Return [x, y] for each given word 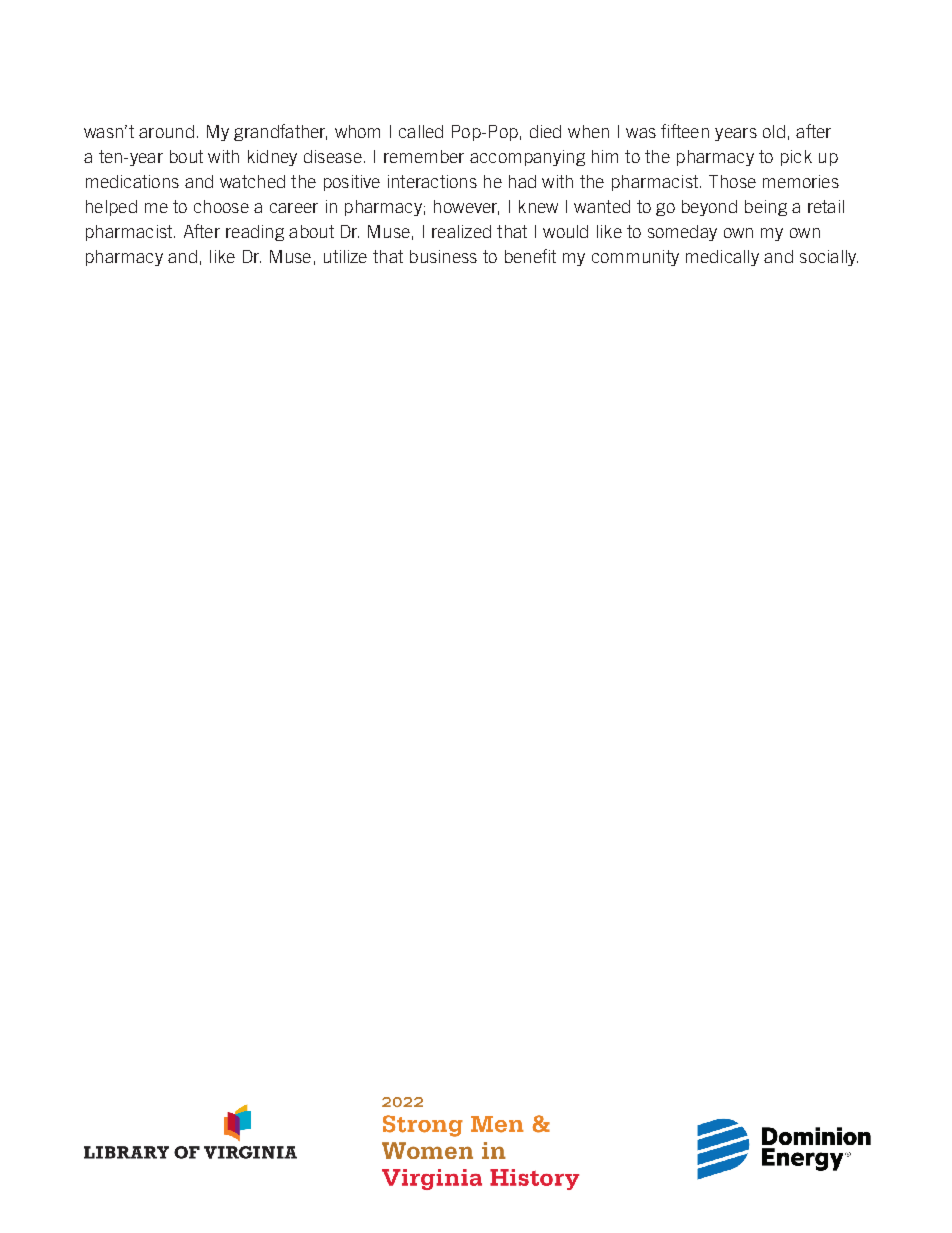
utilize [345, 256]
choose [221, 206]
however [466, 207]
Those [732, 181]
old [774, 131]
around [166, 131]
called [421, 131]
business [443, 256]
